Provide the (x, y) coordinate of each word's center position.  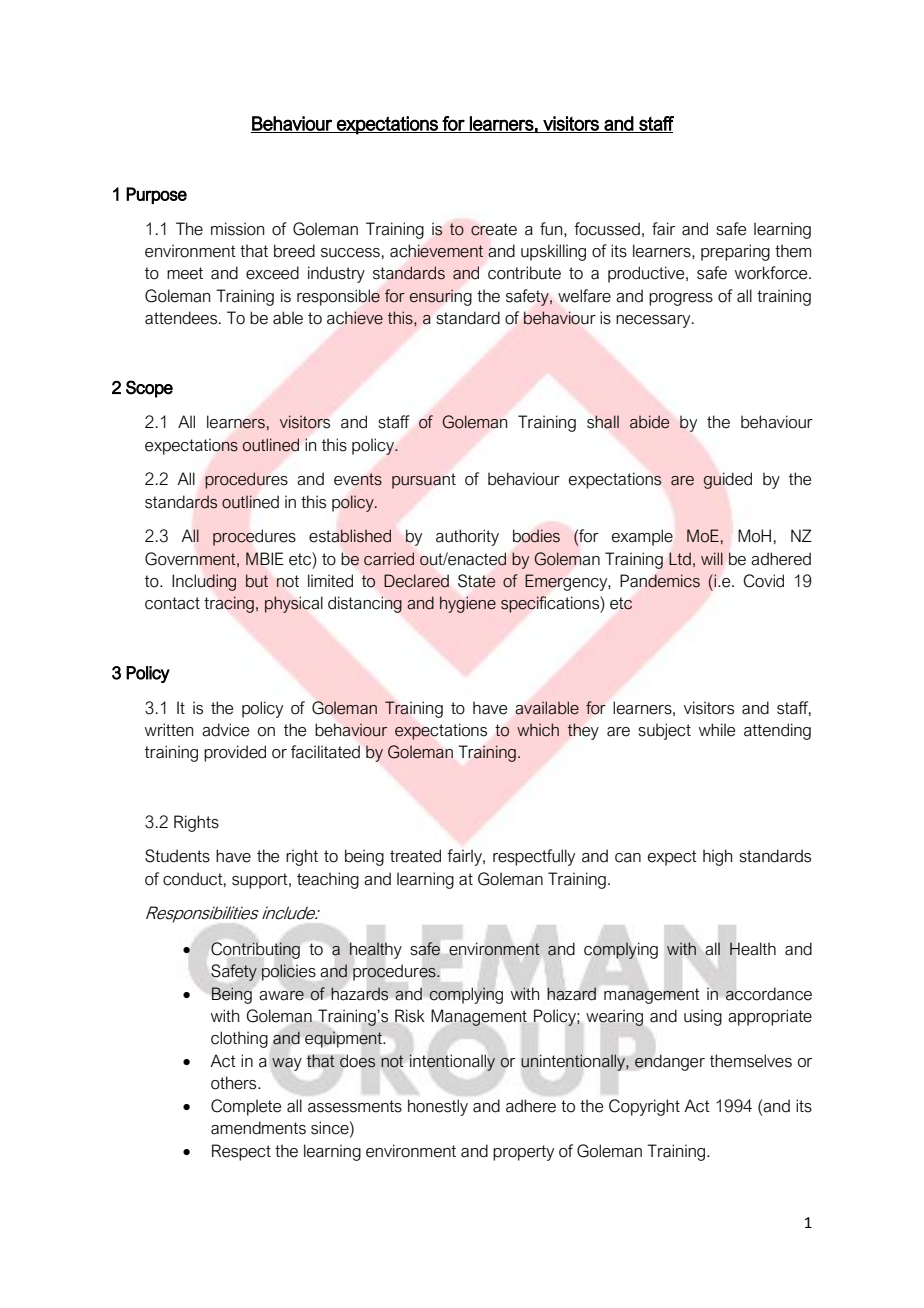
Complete (246, 1107)
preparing (735, 252)
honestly (438, 1107)
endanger (670, 1062)
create (494, 229)
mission (237, 229)
